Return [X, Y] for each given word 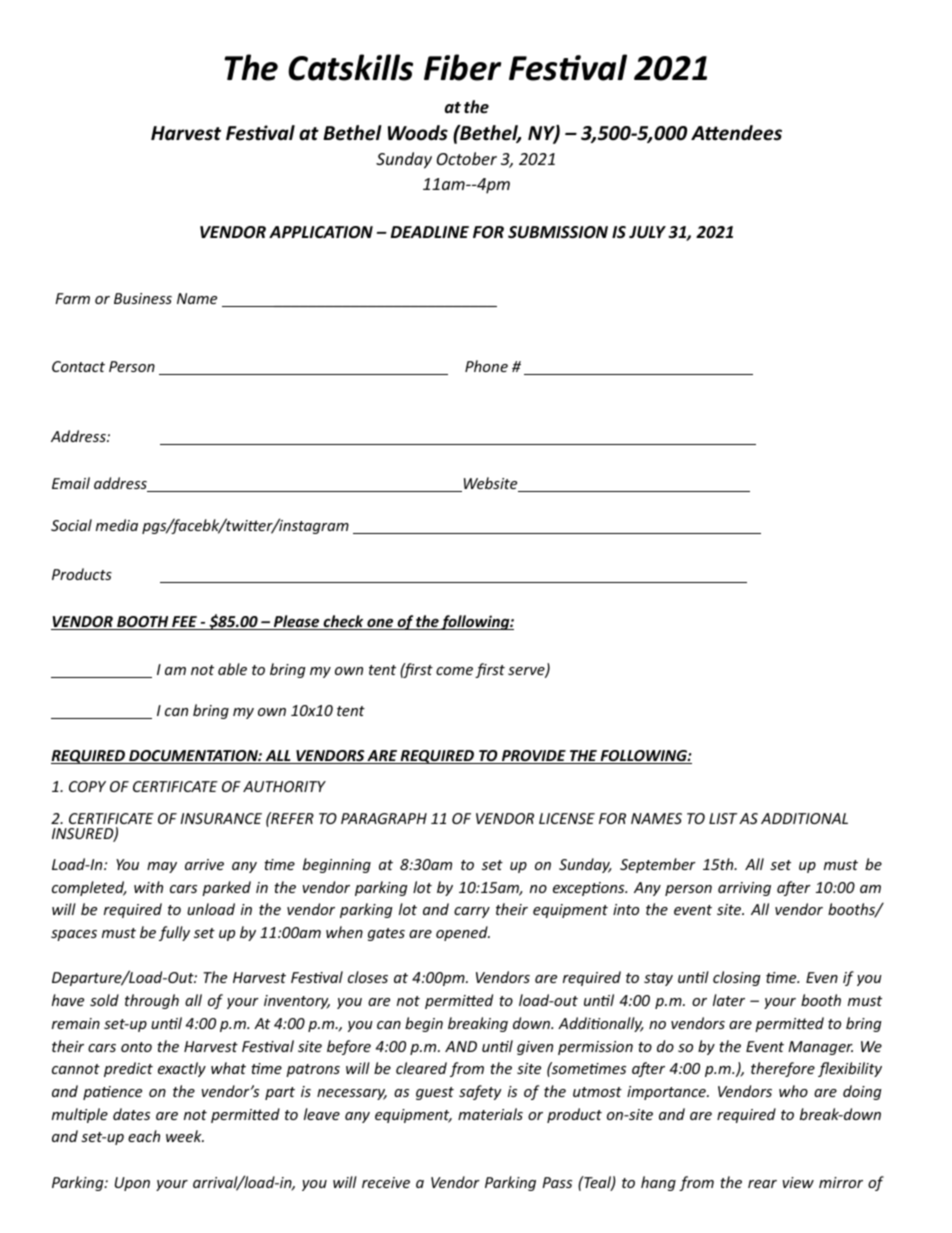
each [144, 1136]
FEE [184, 623]
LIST [723, 818]
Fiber [462, 67]
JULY [647, 232]
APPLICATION [321, 232]
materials [490, 1114]
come [456, 672]
